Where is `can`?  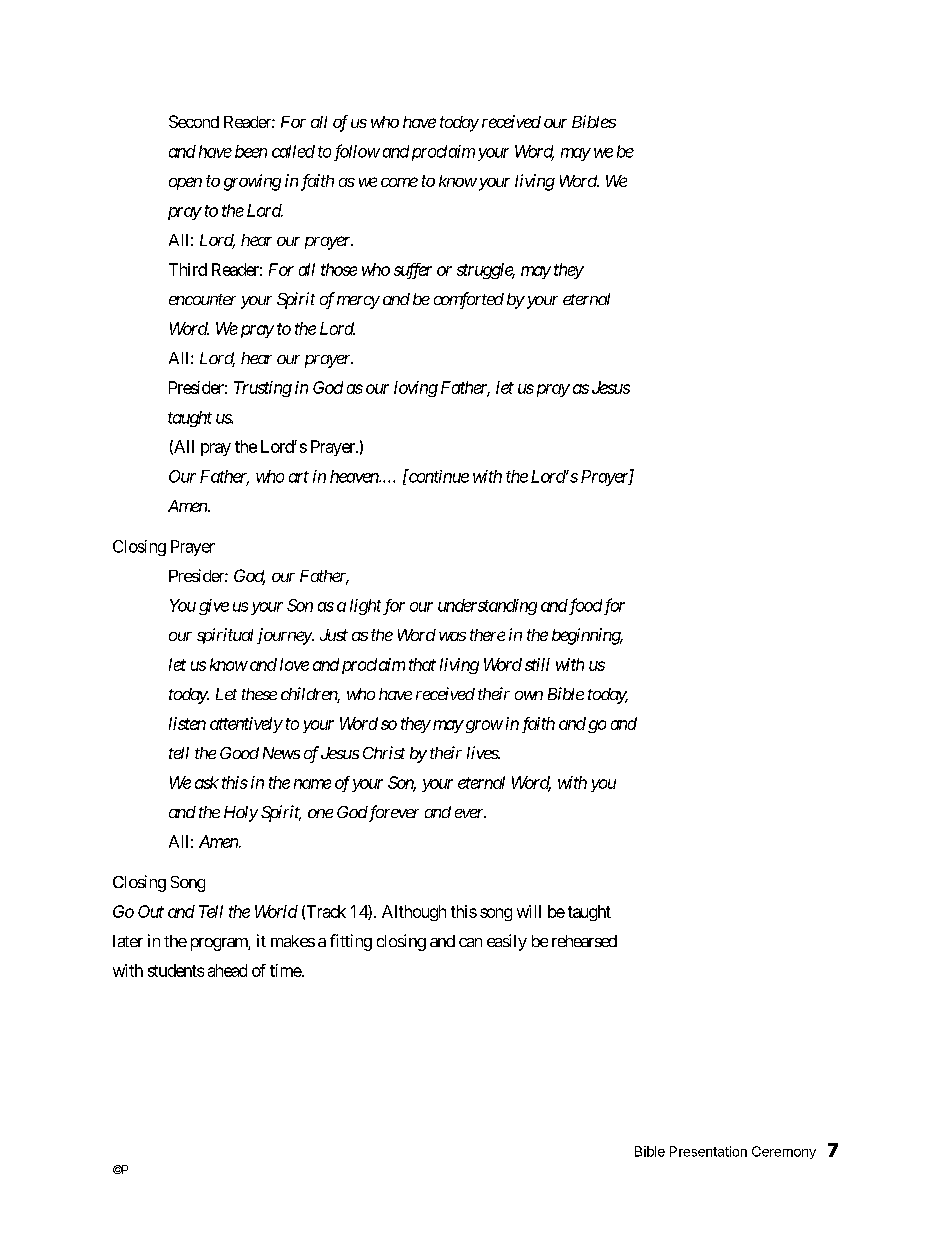
can is located at coordinates (470, 942).
